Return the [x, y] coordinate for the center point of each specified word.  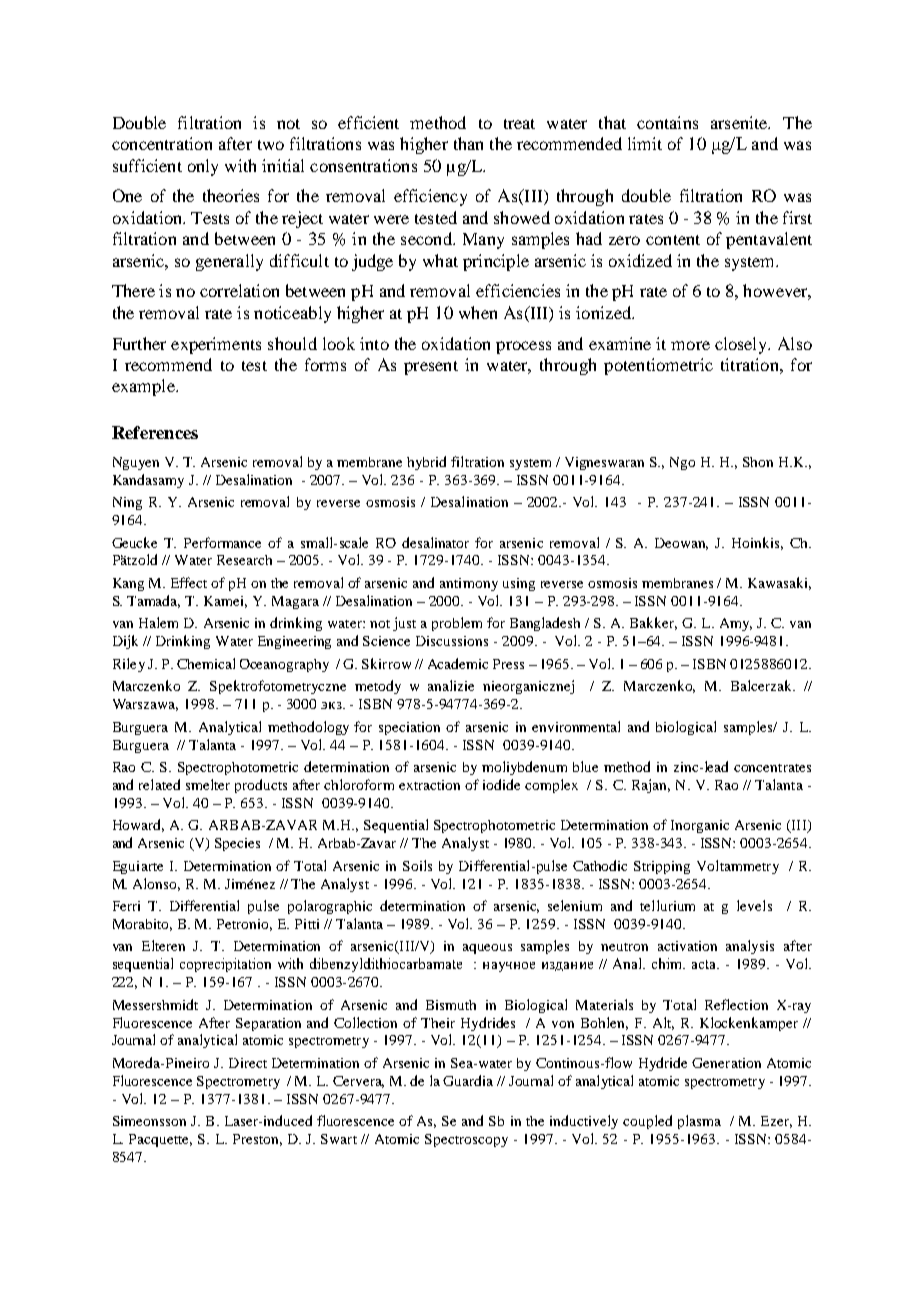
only [203, 167]
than [468, 143]
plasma [699, 1122]
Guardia [468, 1080]
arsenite [740, 122]
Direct [248, 1063]
